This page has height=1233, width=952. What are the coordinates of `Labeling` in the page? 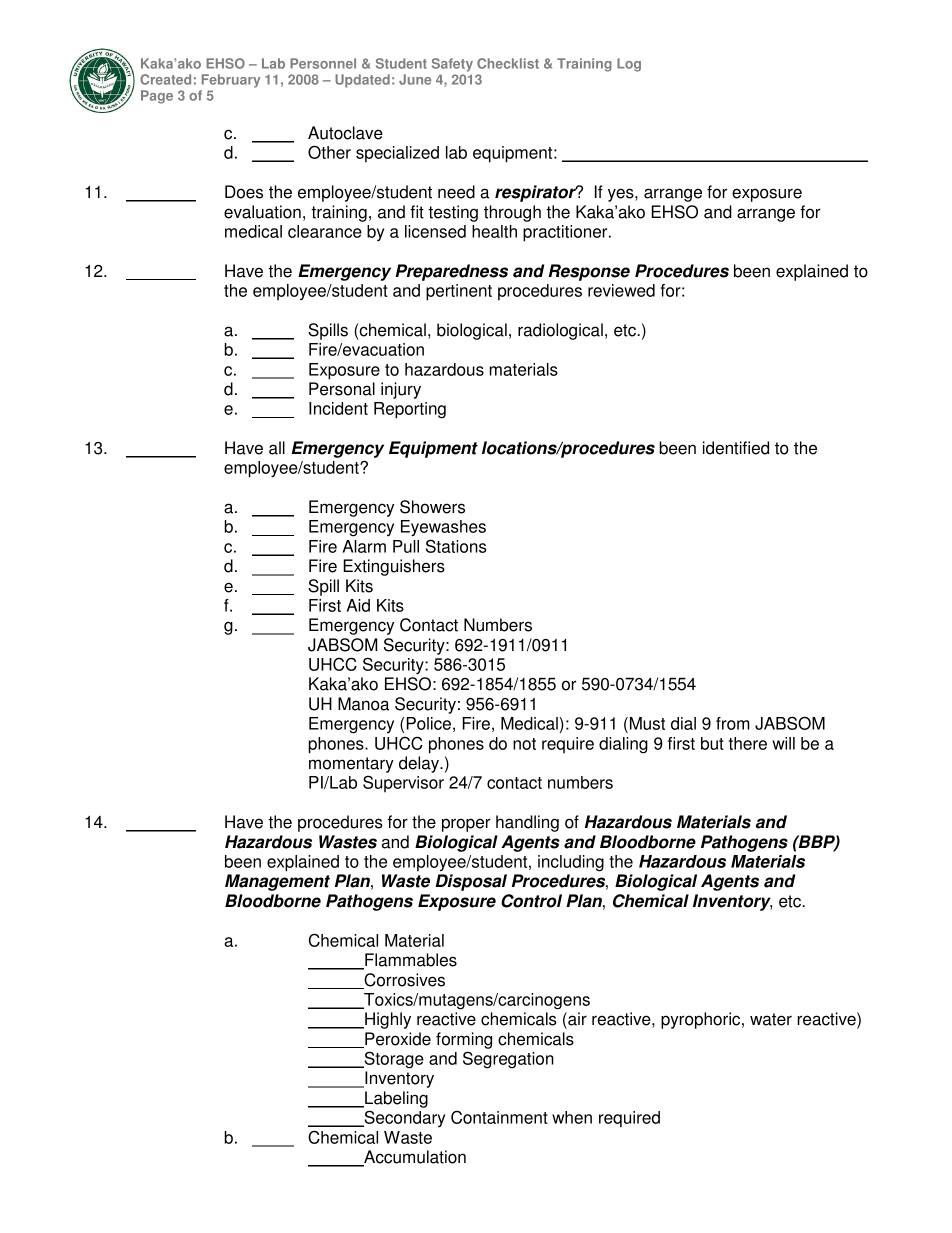 It's located at (395, 1099).
